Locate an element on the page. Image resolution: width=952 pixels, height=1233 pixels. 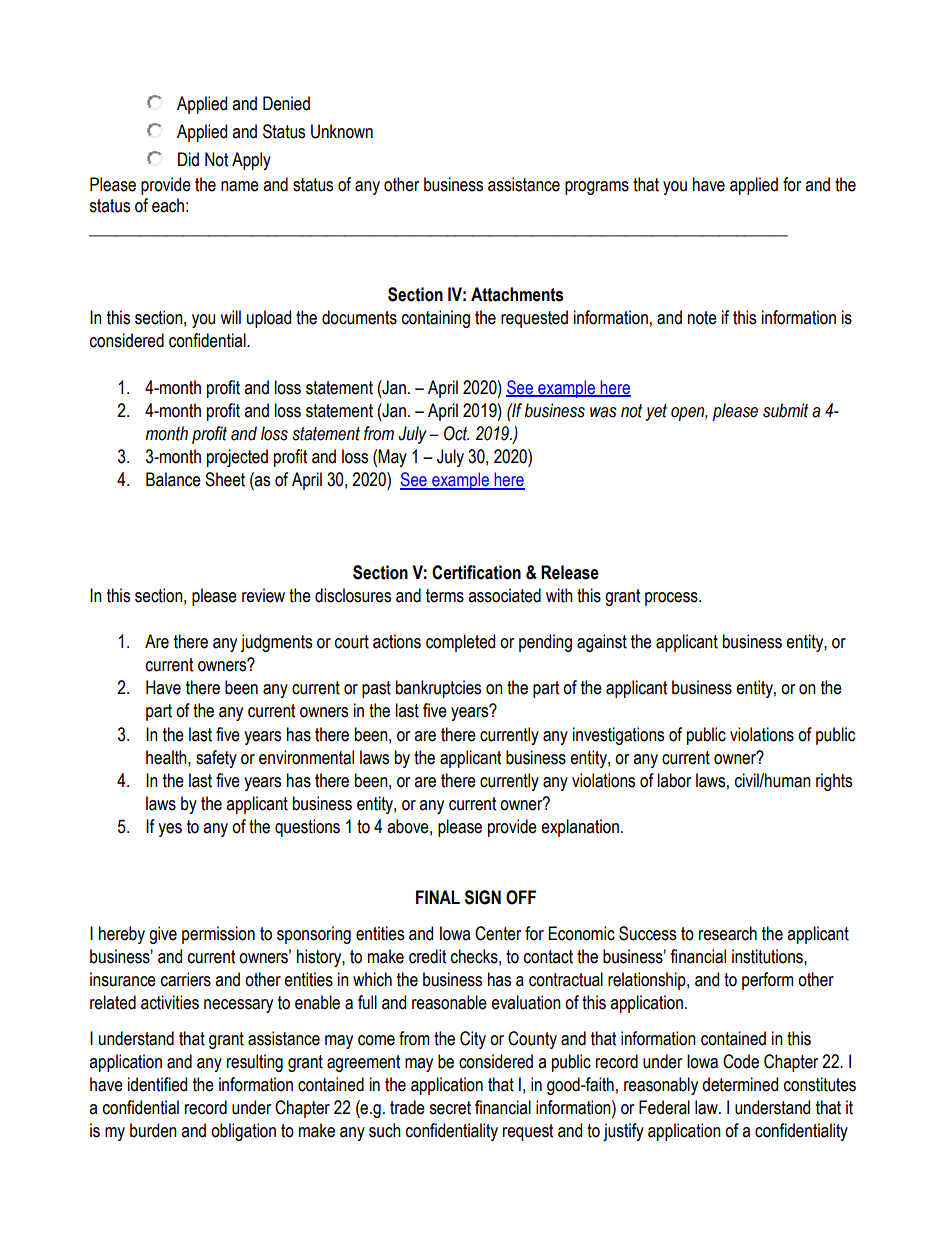
Did is located at coordinates (188, 159).
